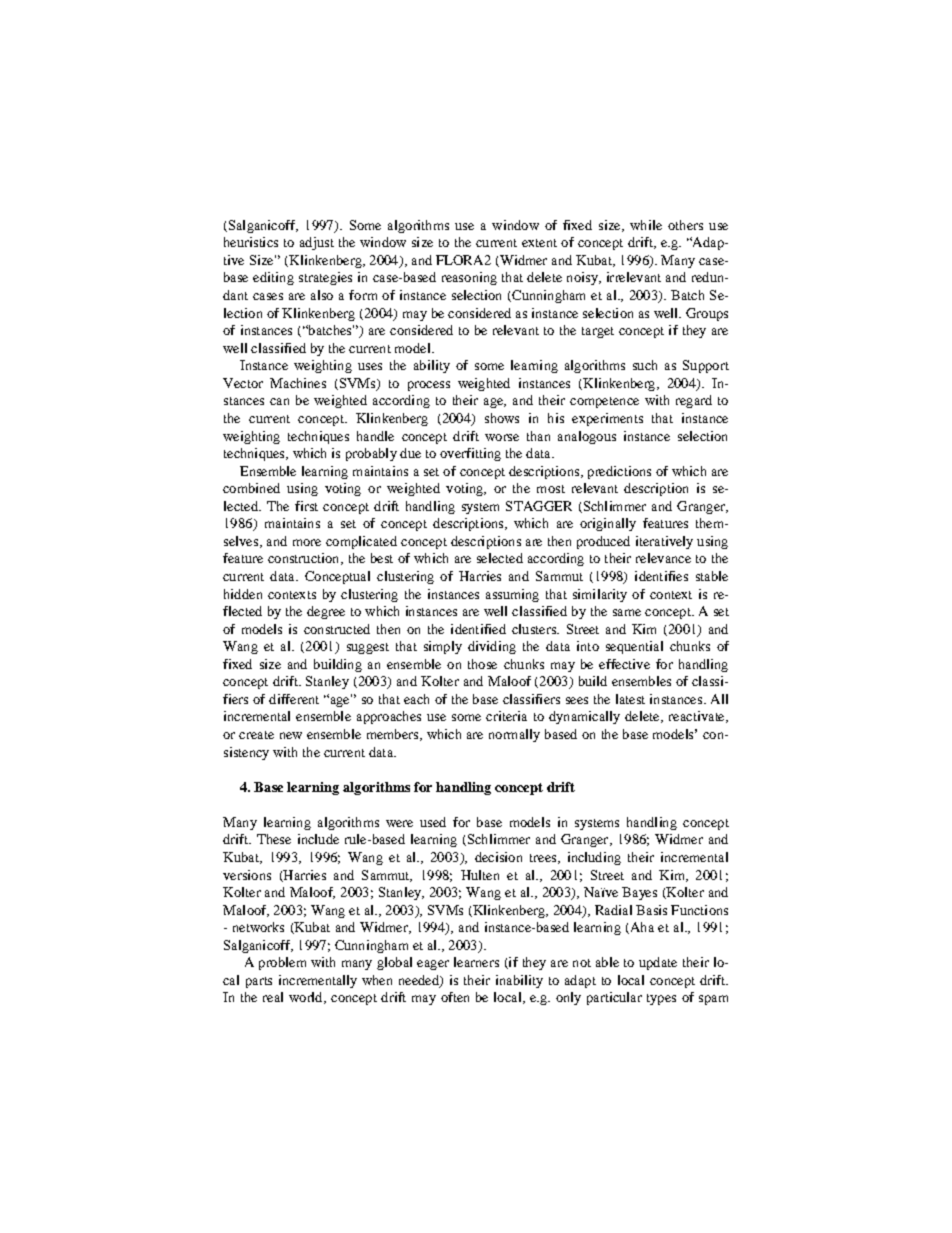 The width and height of the image is (952, 1233). What do you see at coordinates (469, 278) in the image?
I see `reasoning` at bounding box center [469, 278].
